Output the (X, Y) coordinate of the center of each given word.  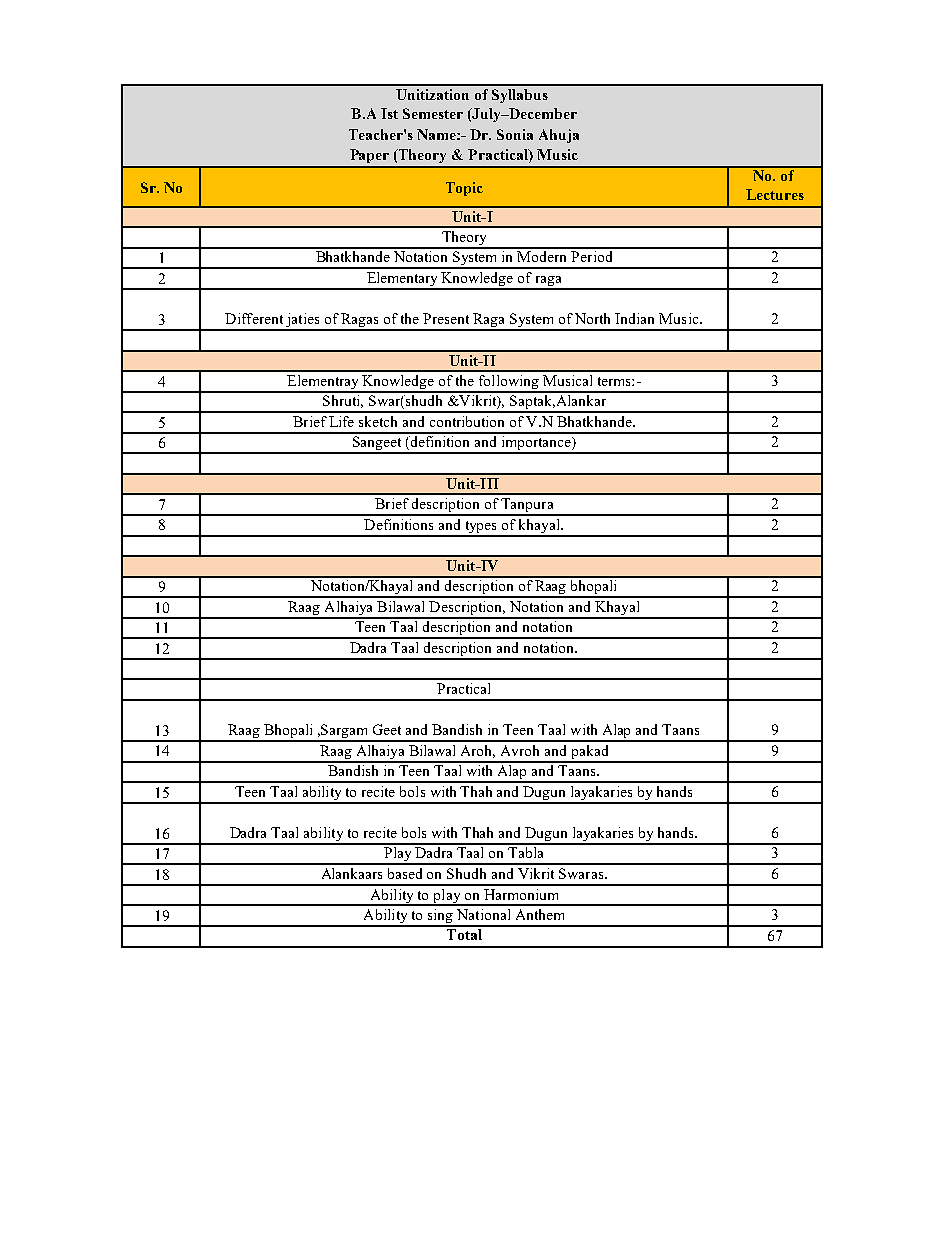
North (592, 318)
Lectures (775, 194)
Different (254, 318)
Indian (634, 318)
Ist (389, 113)
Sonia (515, 134)
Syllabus (520, 96)
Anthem (540, 914)
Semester (433, 113)
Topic (464, 189)
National (483, 914)
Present (446, 318)
